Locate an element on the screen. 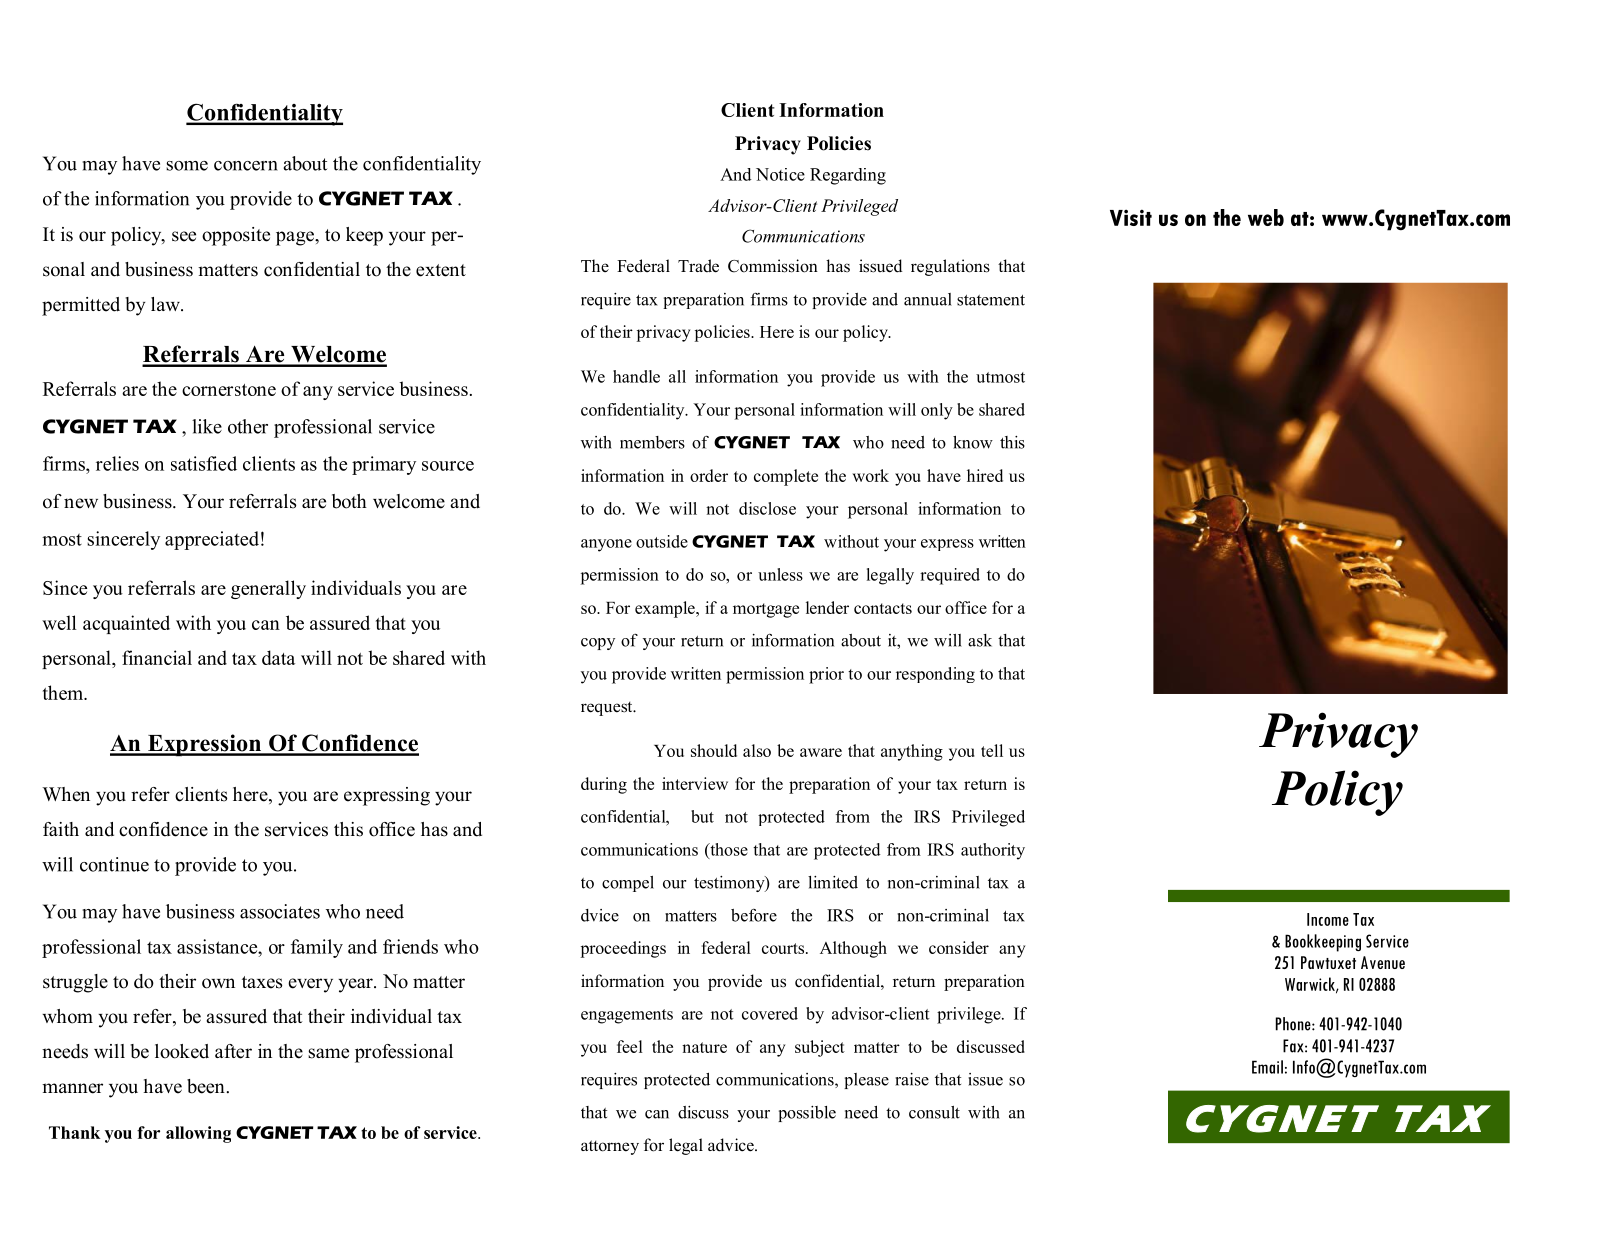 The image size is (1606, 1241). prior is located at coordinates (826, 675).
